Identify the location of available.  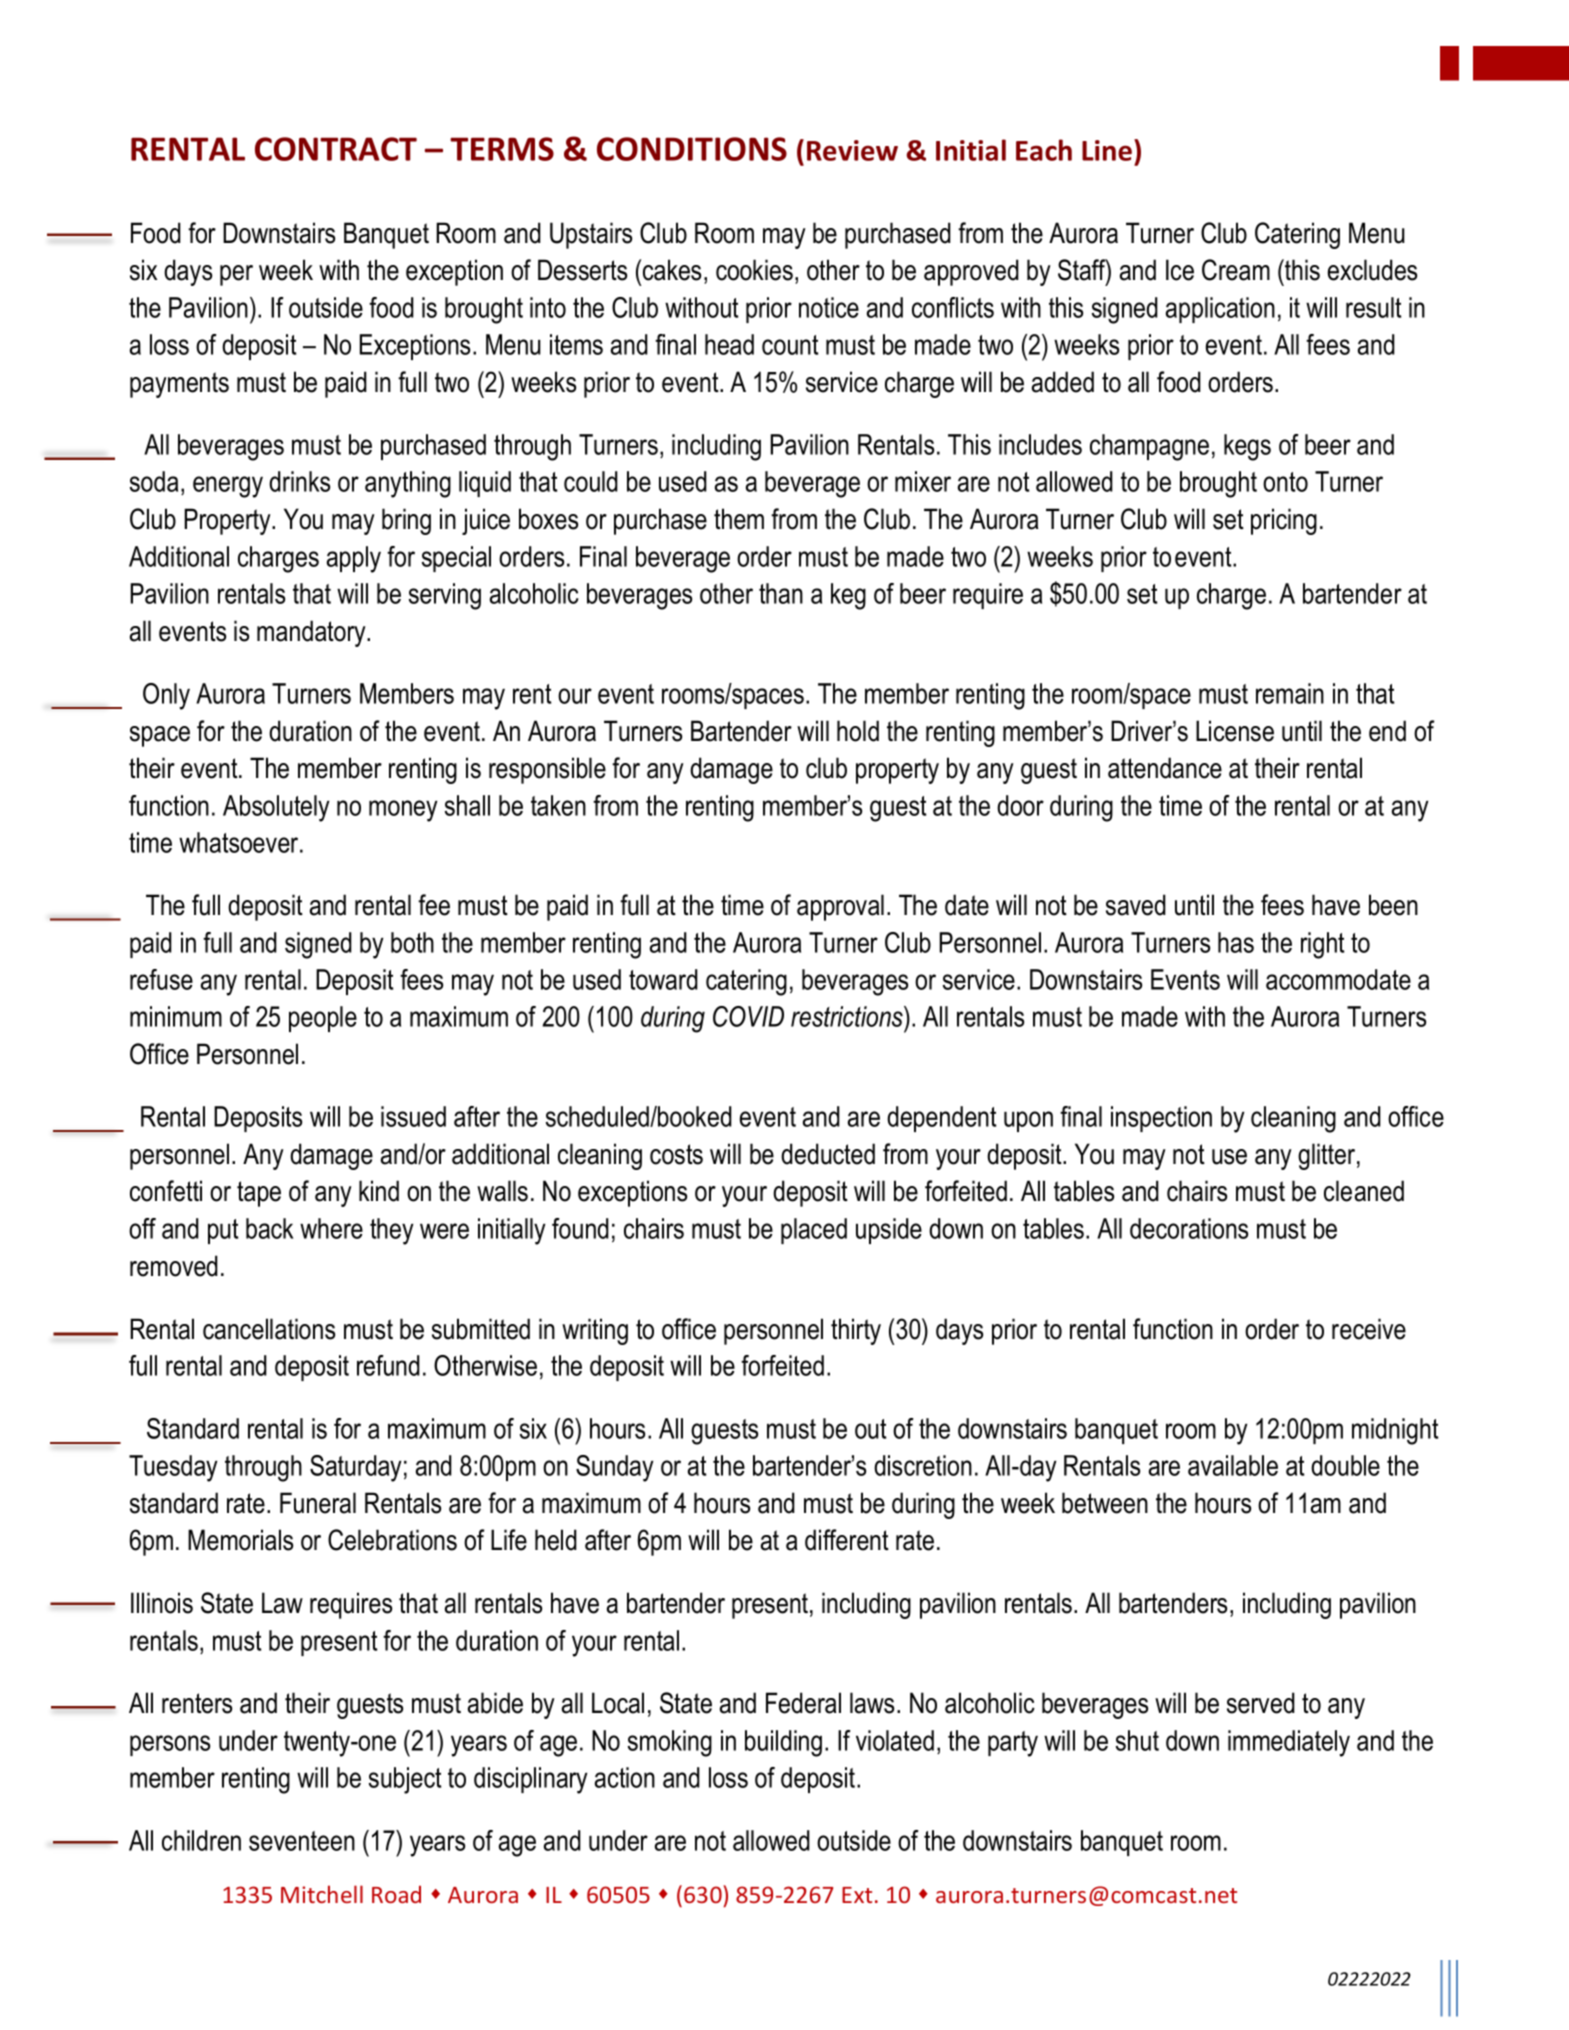
(1233, 1465).
